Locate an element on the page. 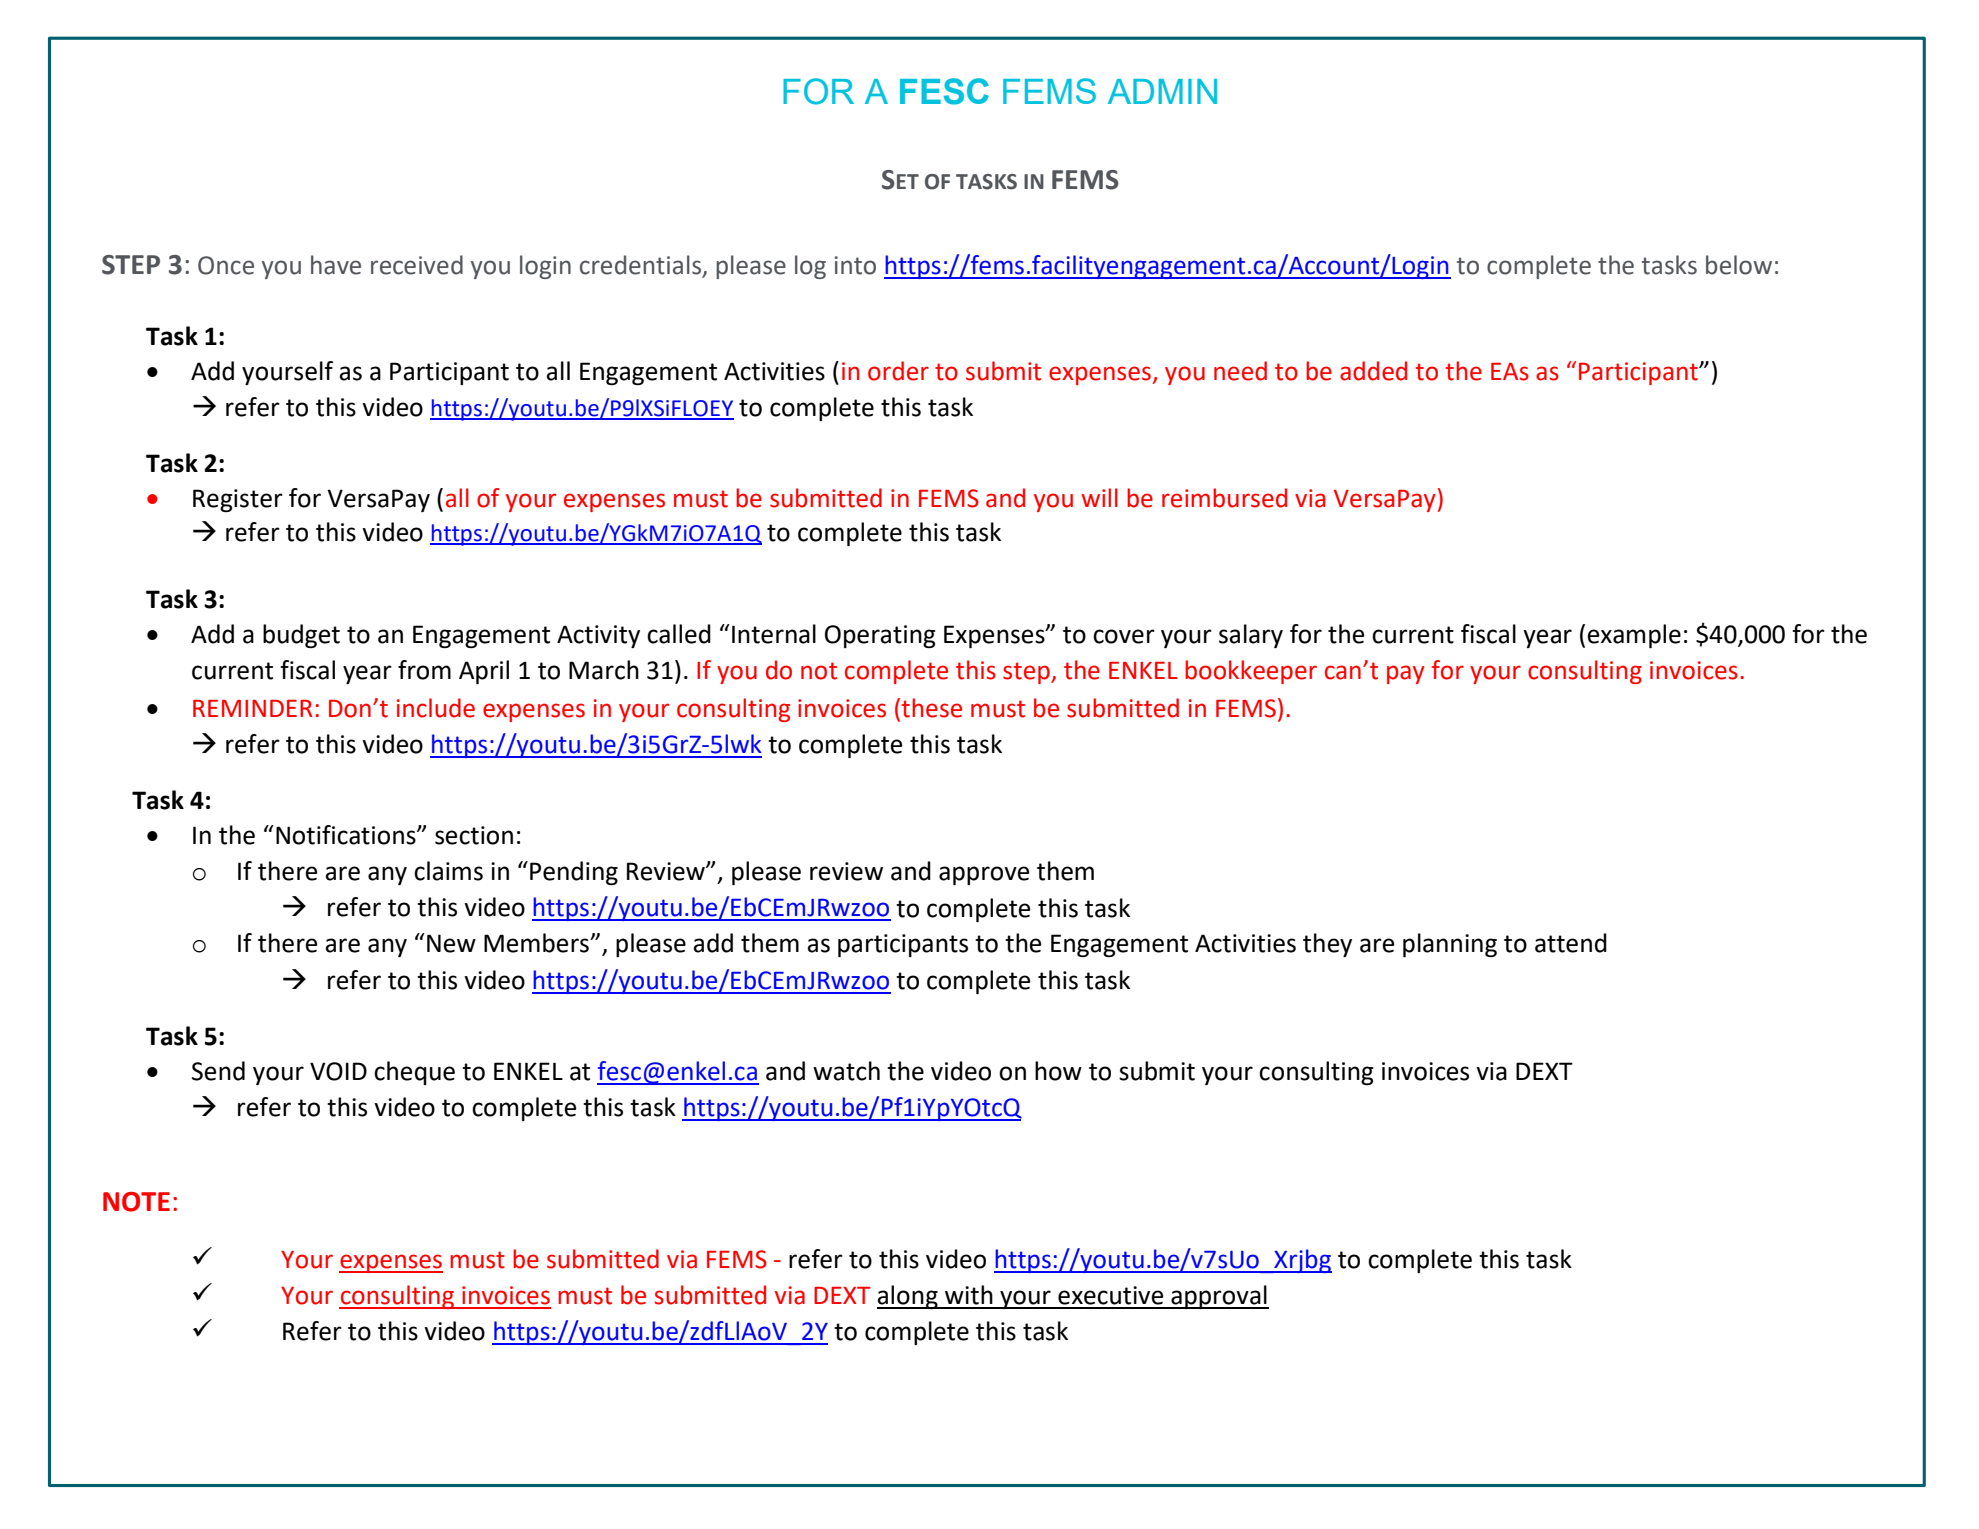 The height and width of the page is (1529, 1979). these is located at coordinates (932, 708).
